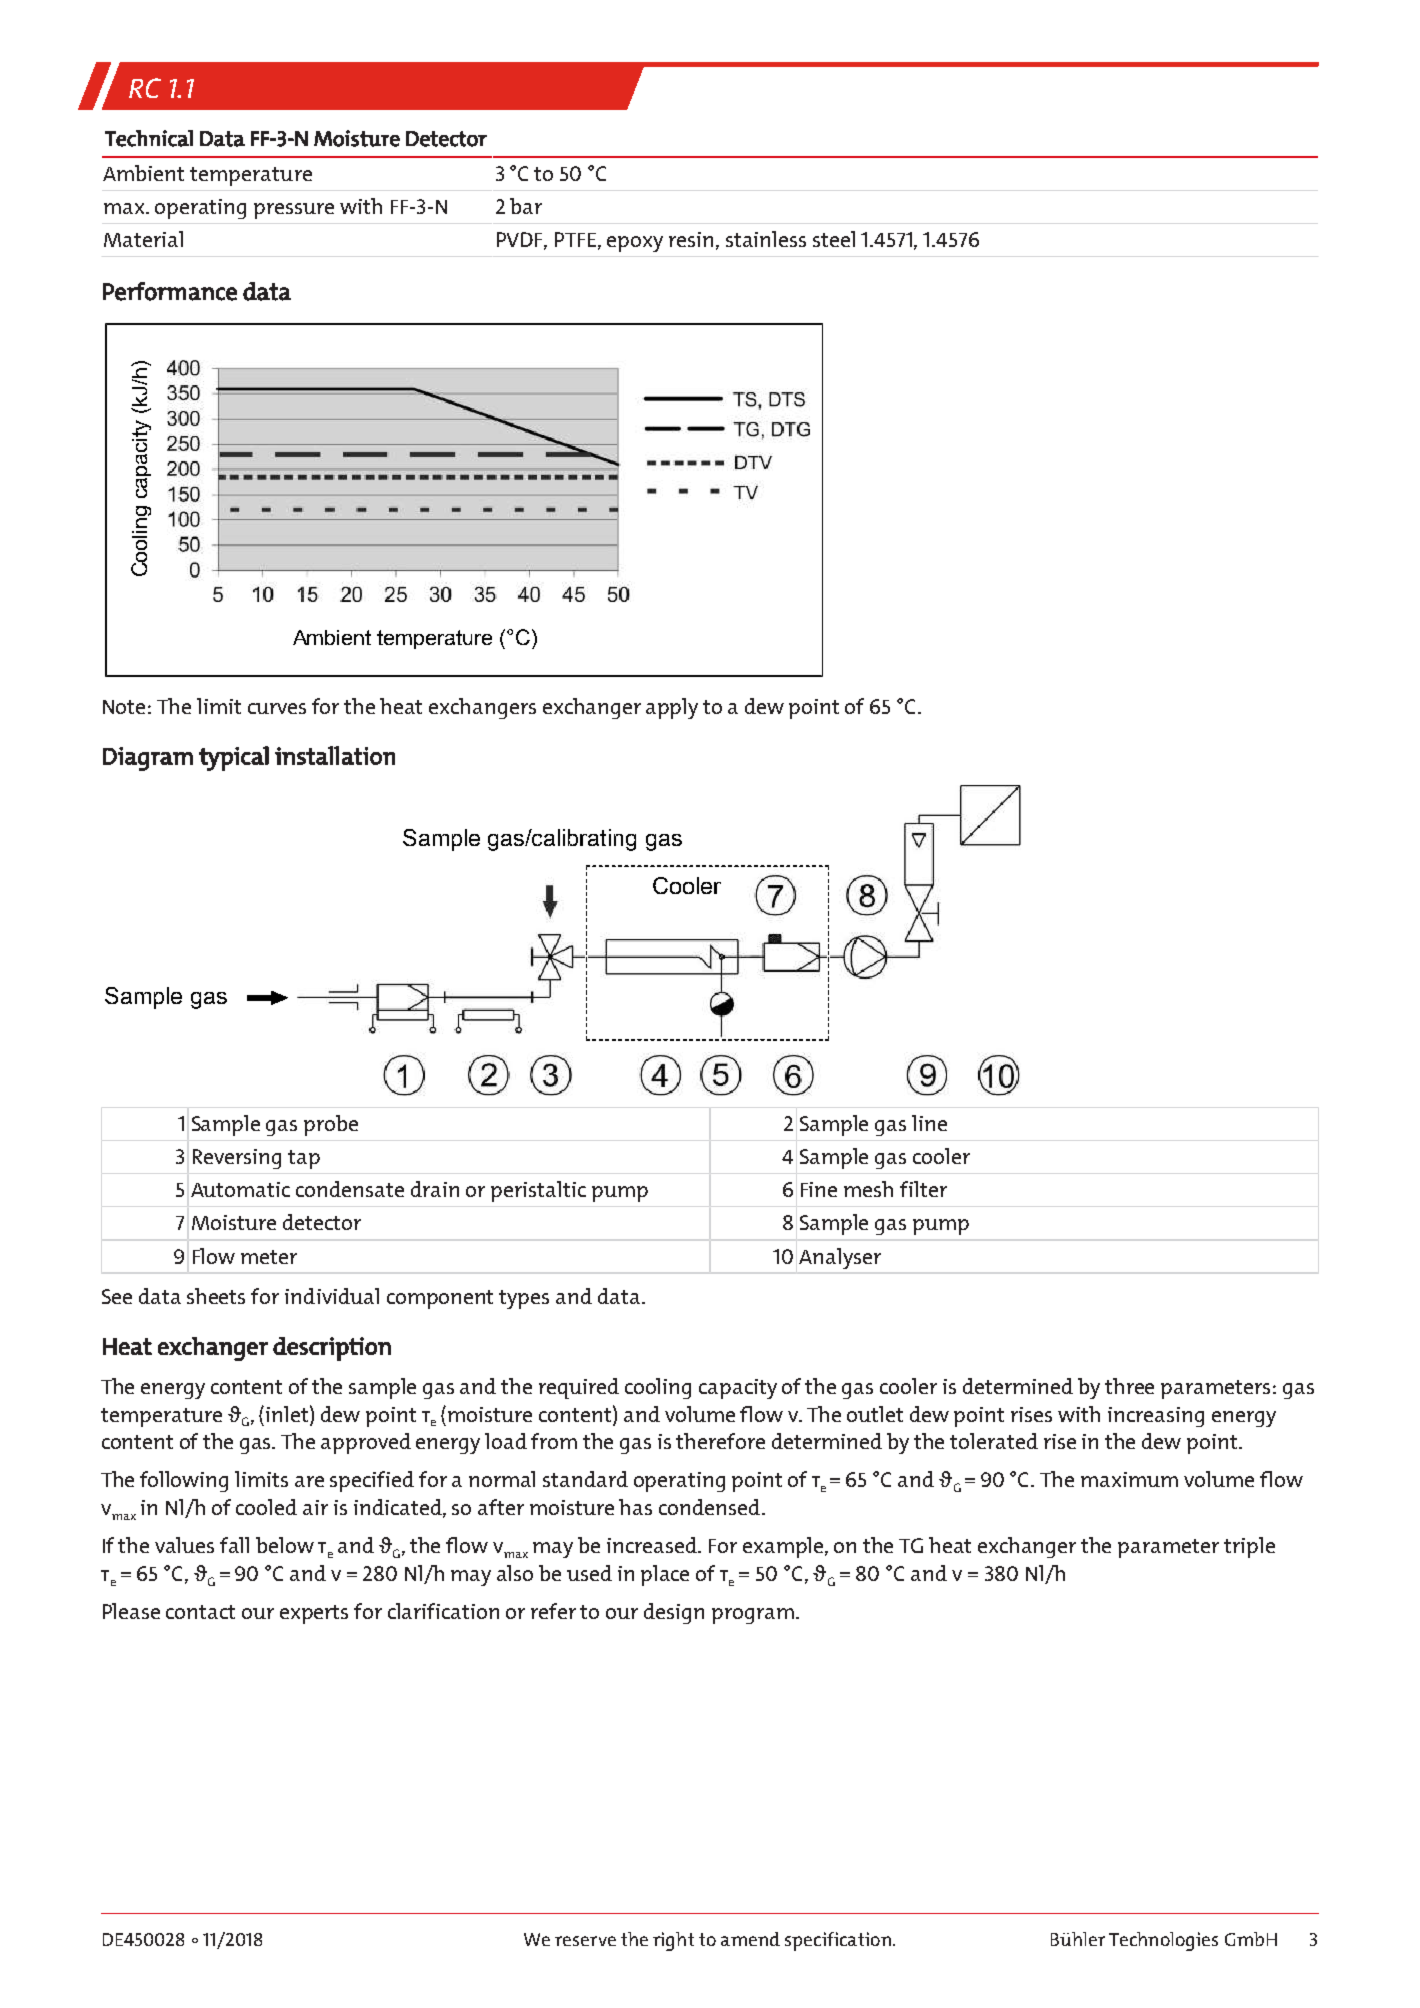 This image has height=2008, width=1420. I want to click on apply, so click(672, 708).
